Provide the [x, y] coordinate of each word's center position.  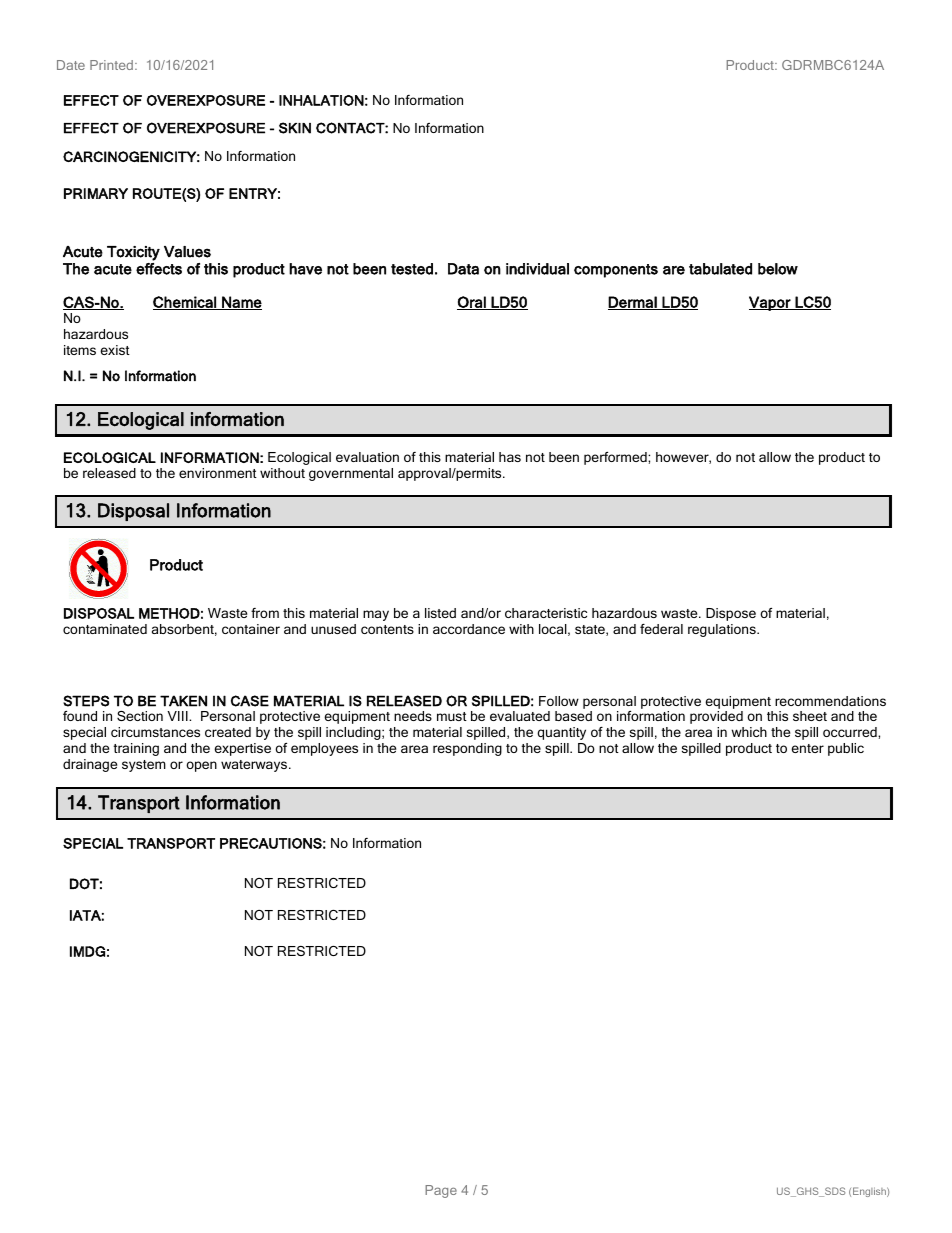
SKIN [295, 128]
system [144, 766]
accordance [469, 629]
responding [467, 749]
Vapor [771, 303]
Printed [111, 65]
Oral [472, 303]
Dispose [731, 614]
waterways [255, 766]
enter [807, 748]
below [778, 269]
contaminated [105, 629]
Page [441, 1191]
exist [115, 350]
